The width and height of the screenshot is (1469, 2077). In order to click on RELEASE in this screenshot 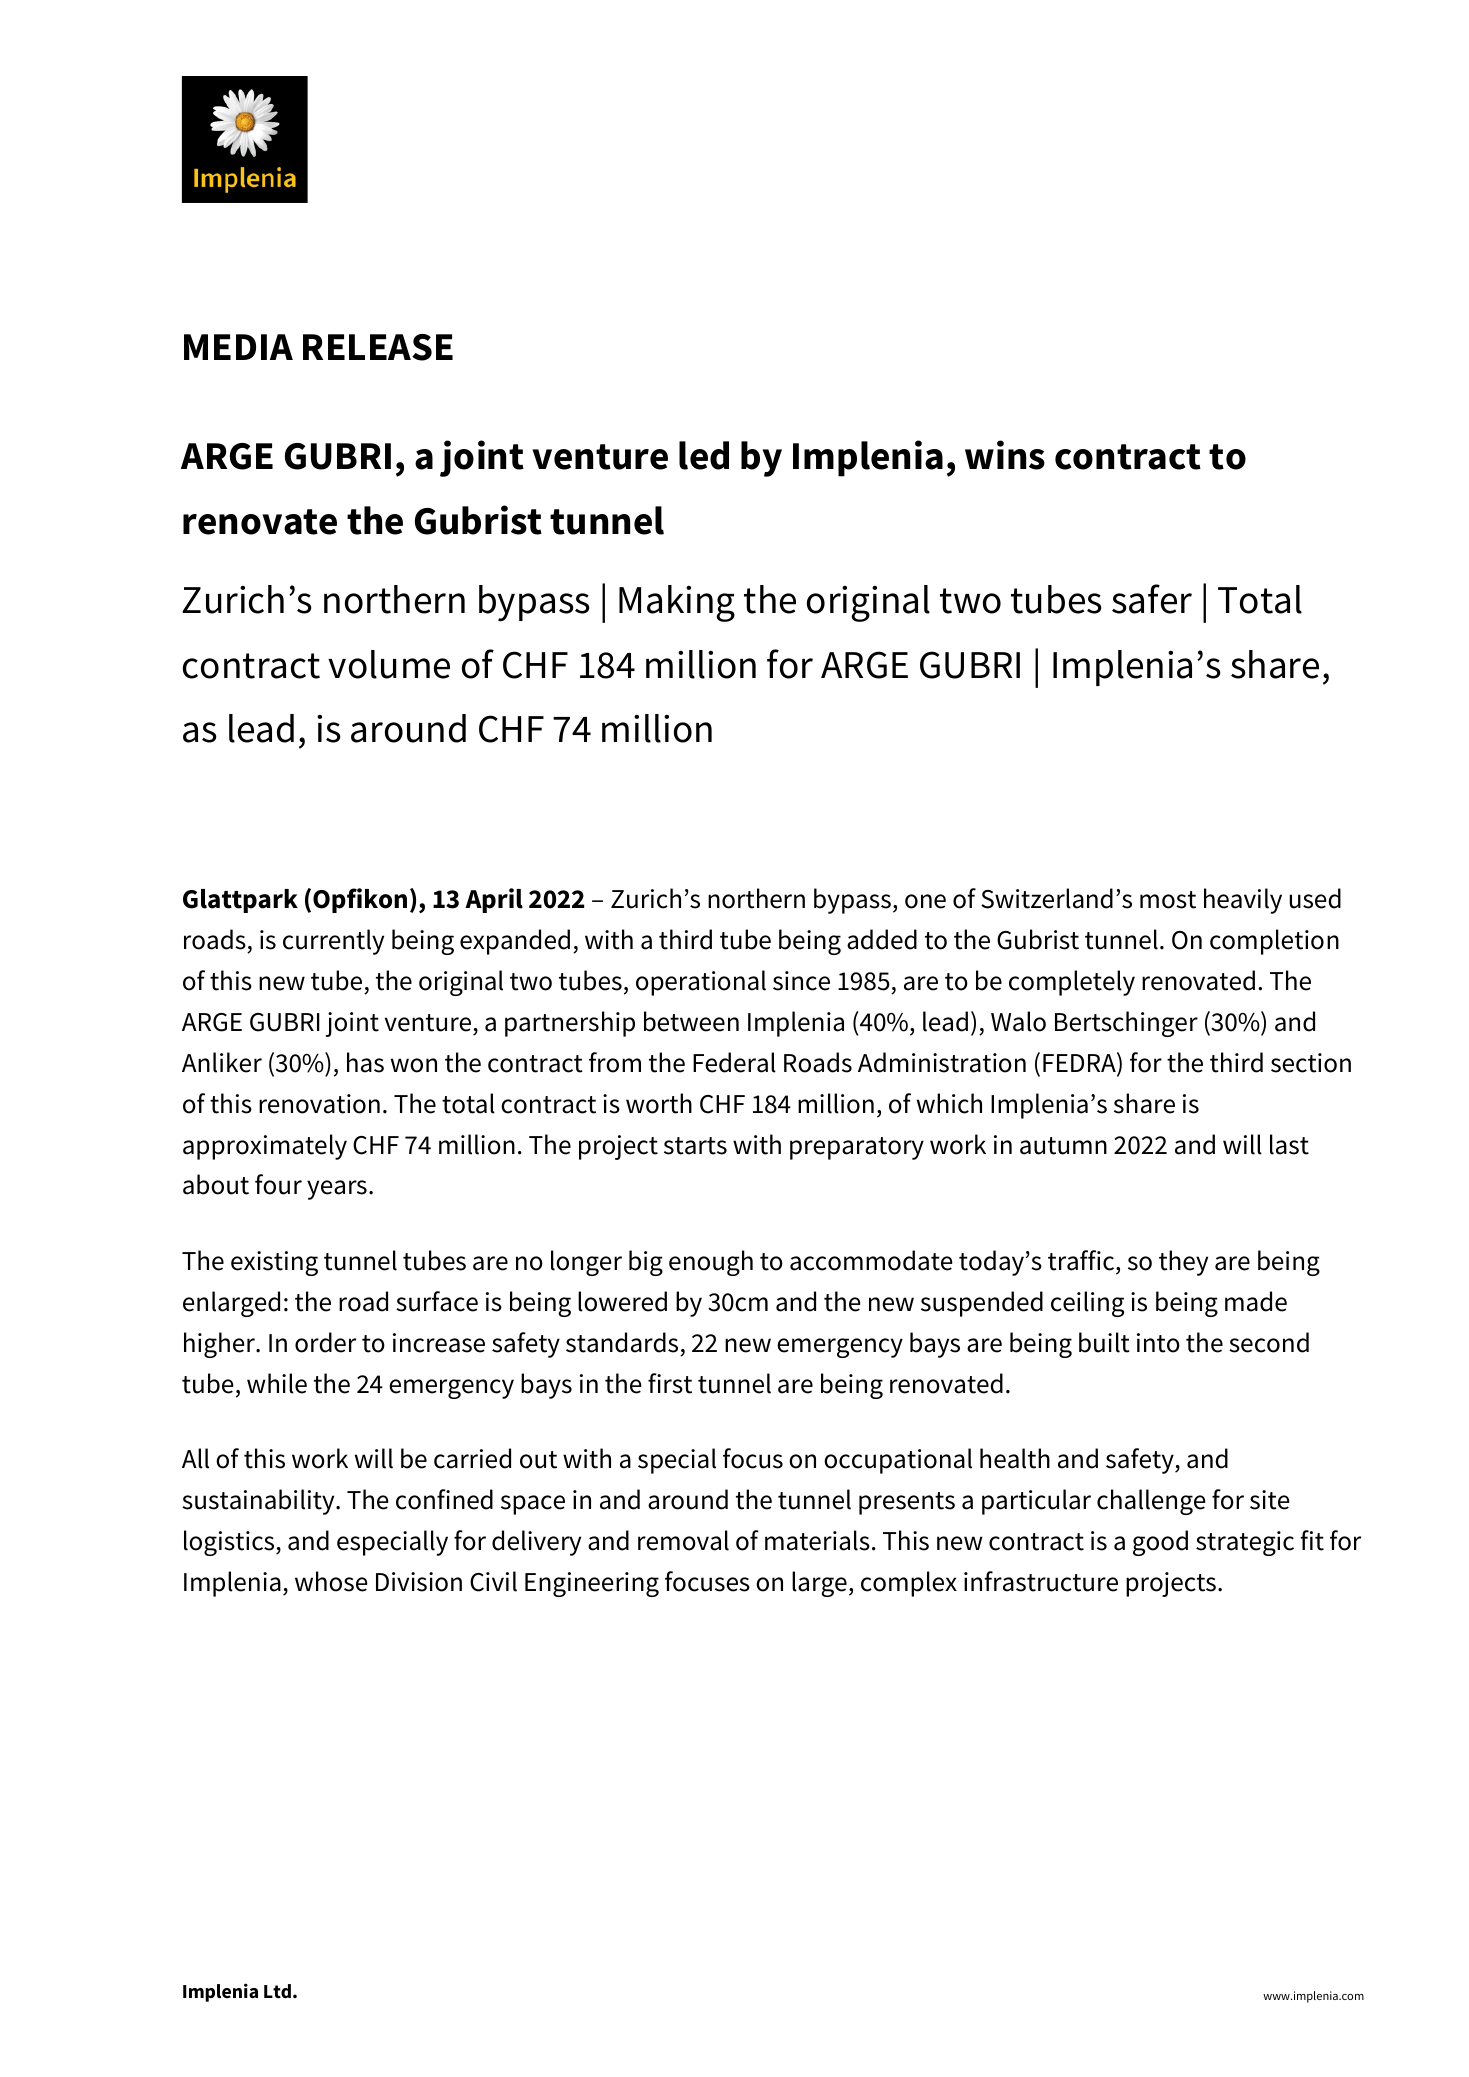, I will do `click(378, 347)`.
